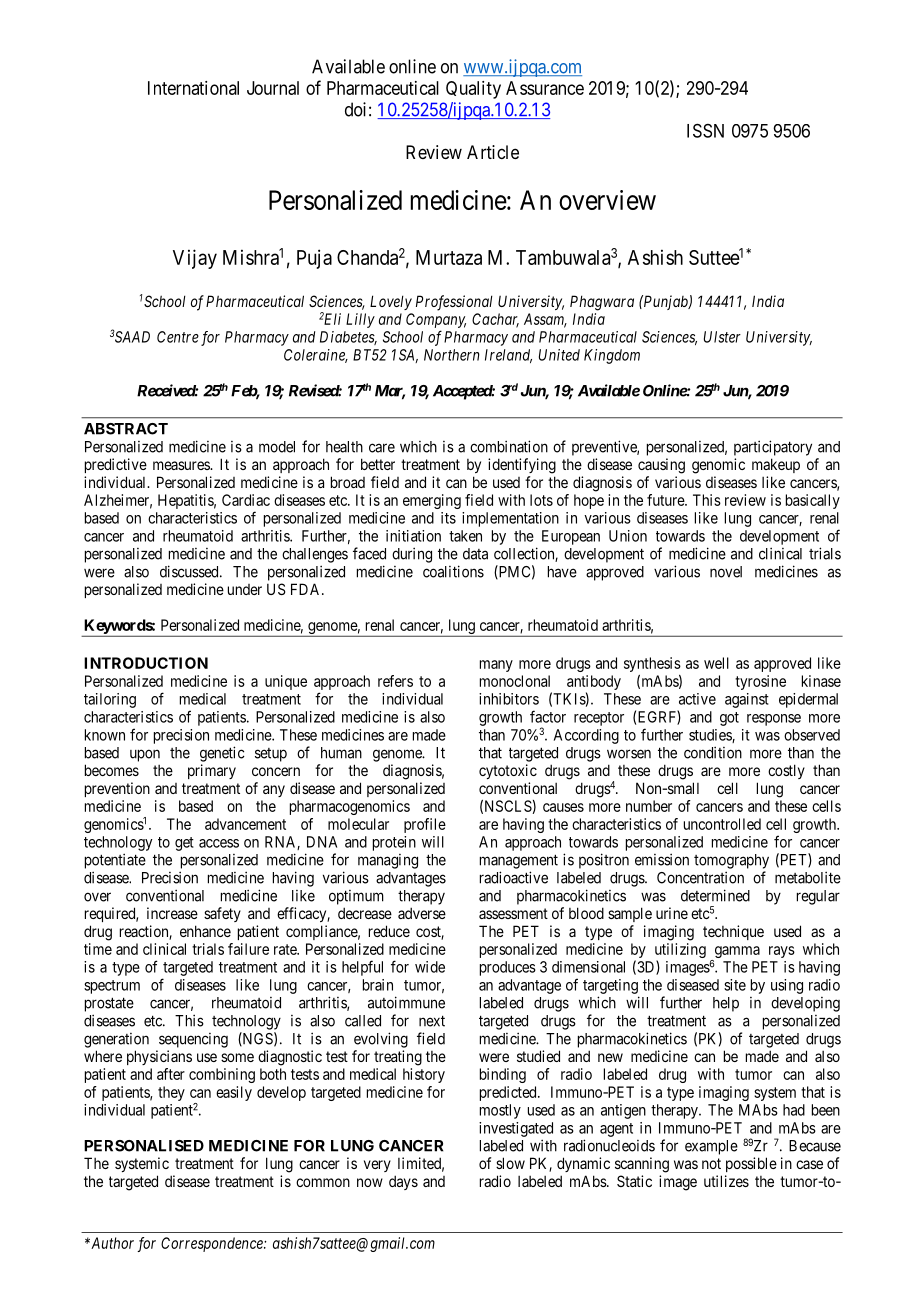 The height and width of the screenshot is (1308, 924). I want to click on possible, so click(751, 1164).
